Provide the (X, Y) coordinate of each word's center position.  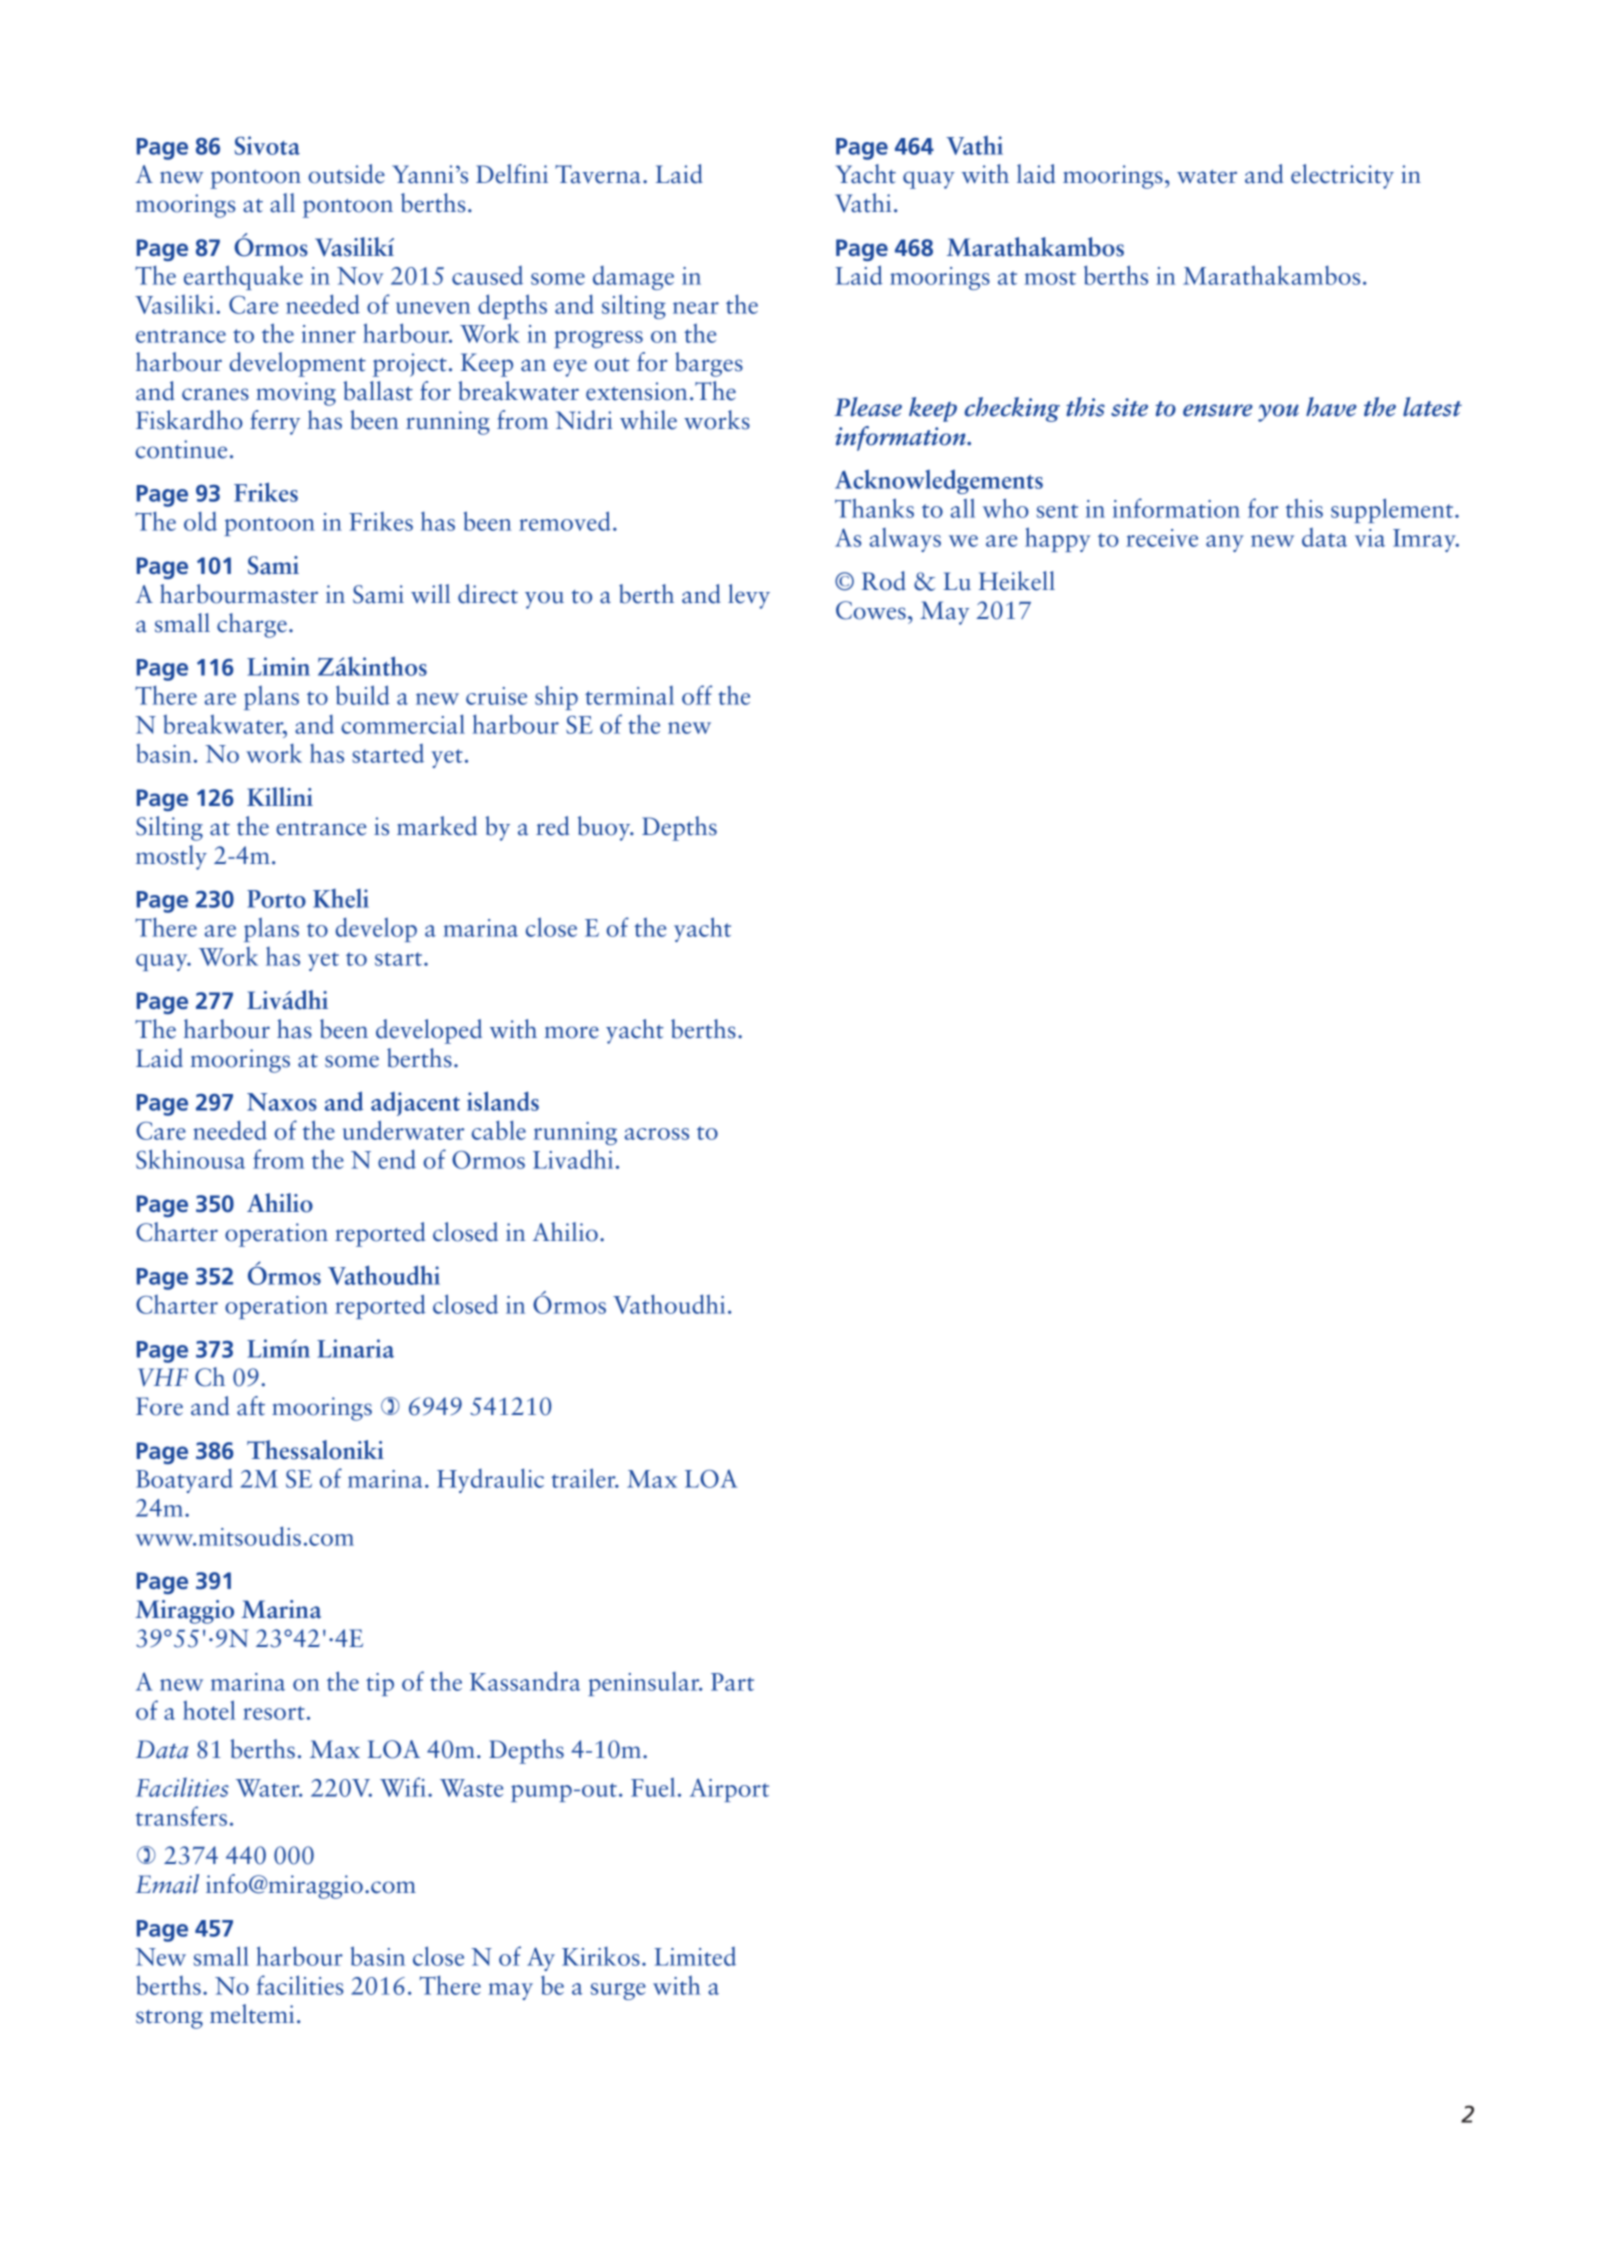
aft (251, 1406)
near (696, 308)
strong (169, 2019)
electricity (1342, 176)
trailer (584, 1478)
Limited (695, 1956)
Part (732, 1682)
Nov (360, 276)
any (1225, 543)
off (697, 695)
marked (437, 826)
